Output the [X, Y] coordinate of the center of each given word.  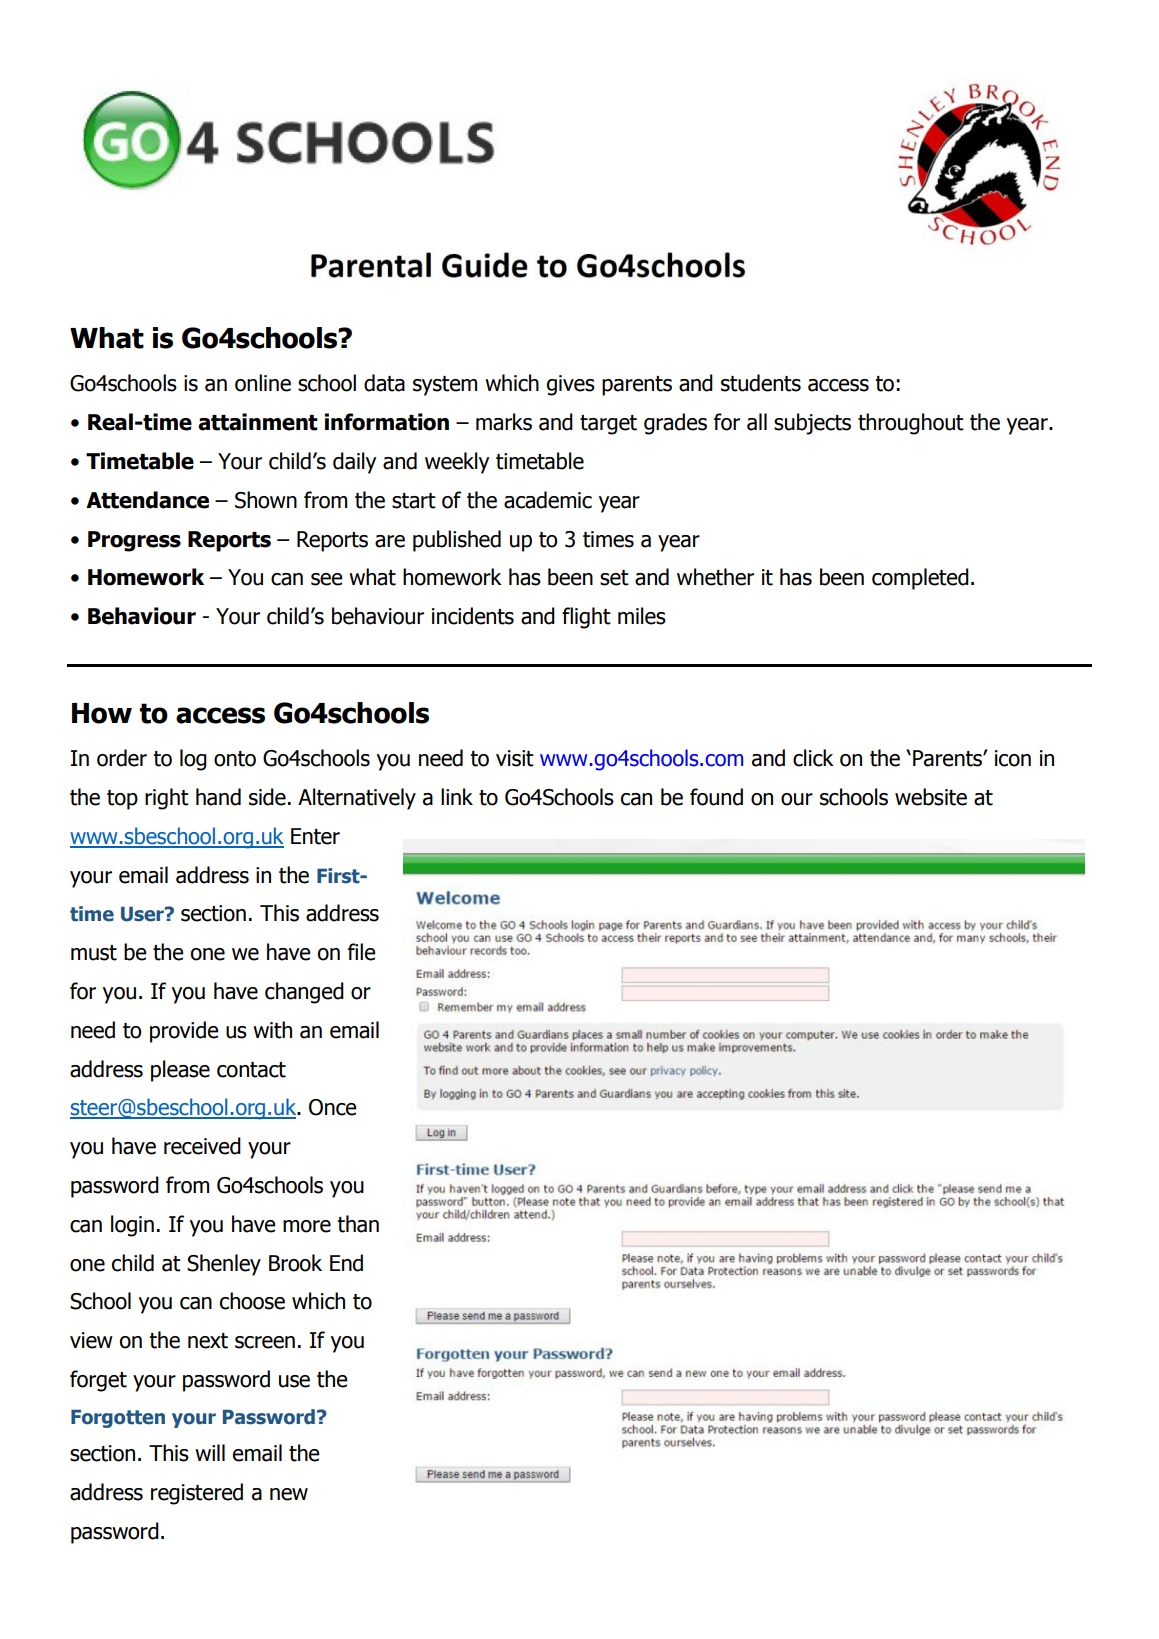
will [210, 1452]
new [289, 1494]
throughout [911, 424]
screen [265, 1342]
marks [504, 422]
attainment [258, 422]
